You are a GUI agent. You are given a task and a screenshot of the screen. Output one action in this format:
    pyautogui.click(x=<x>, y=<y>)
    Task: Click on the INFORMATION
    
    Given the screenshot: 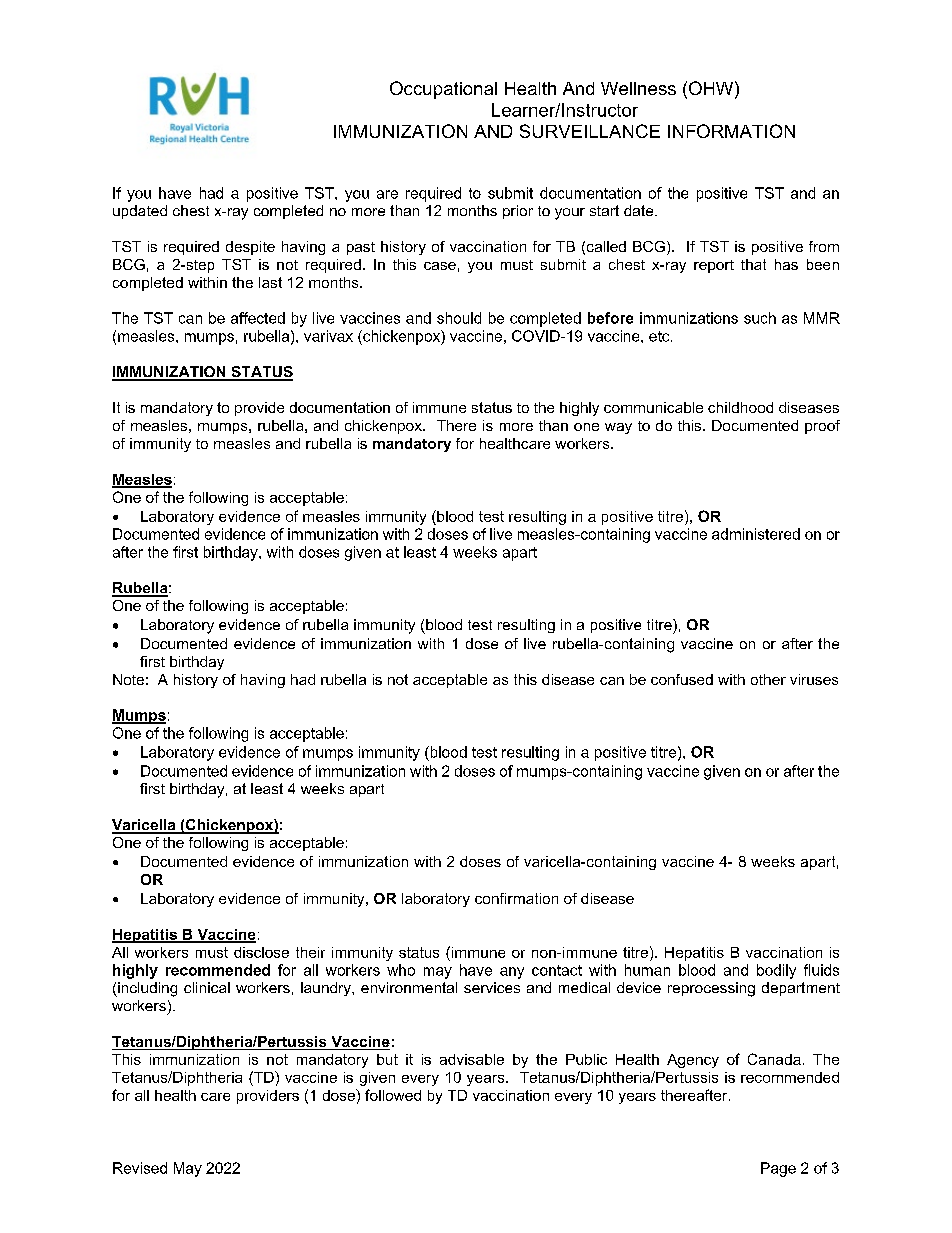 What is the action you would take?
    pyautogui.click(x=731, y=131)
